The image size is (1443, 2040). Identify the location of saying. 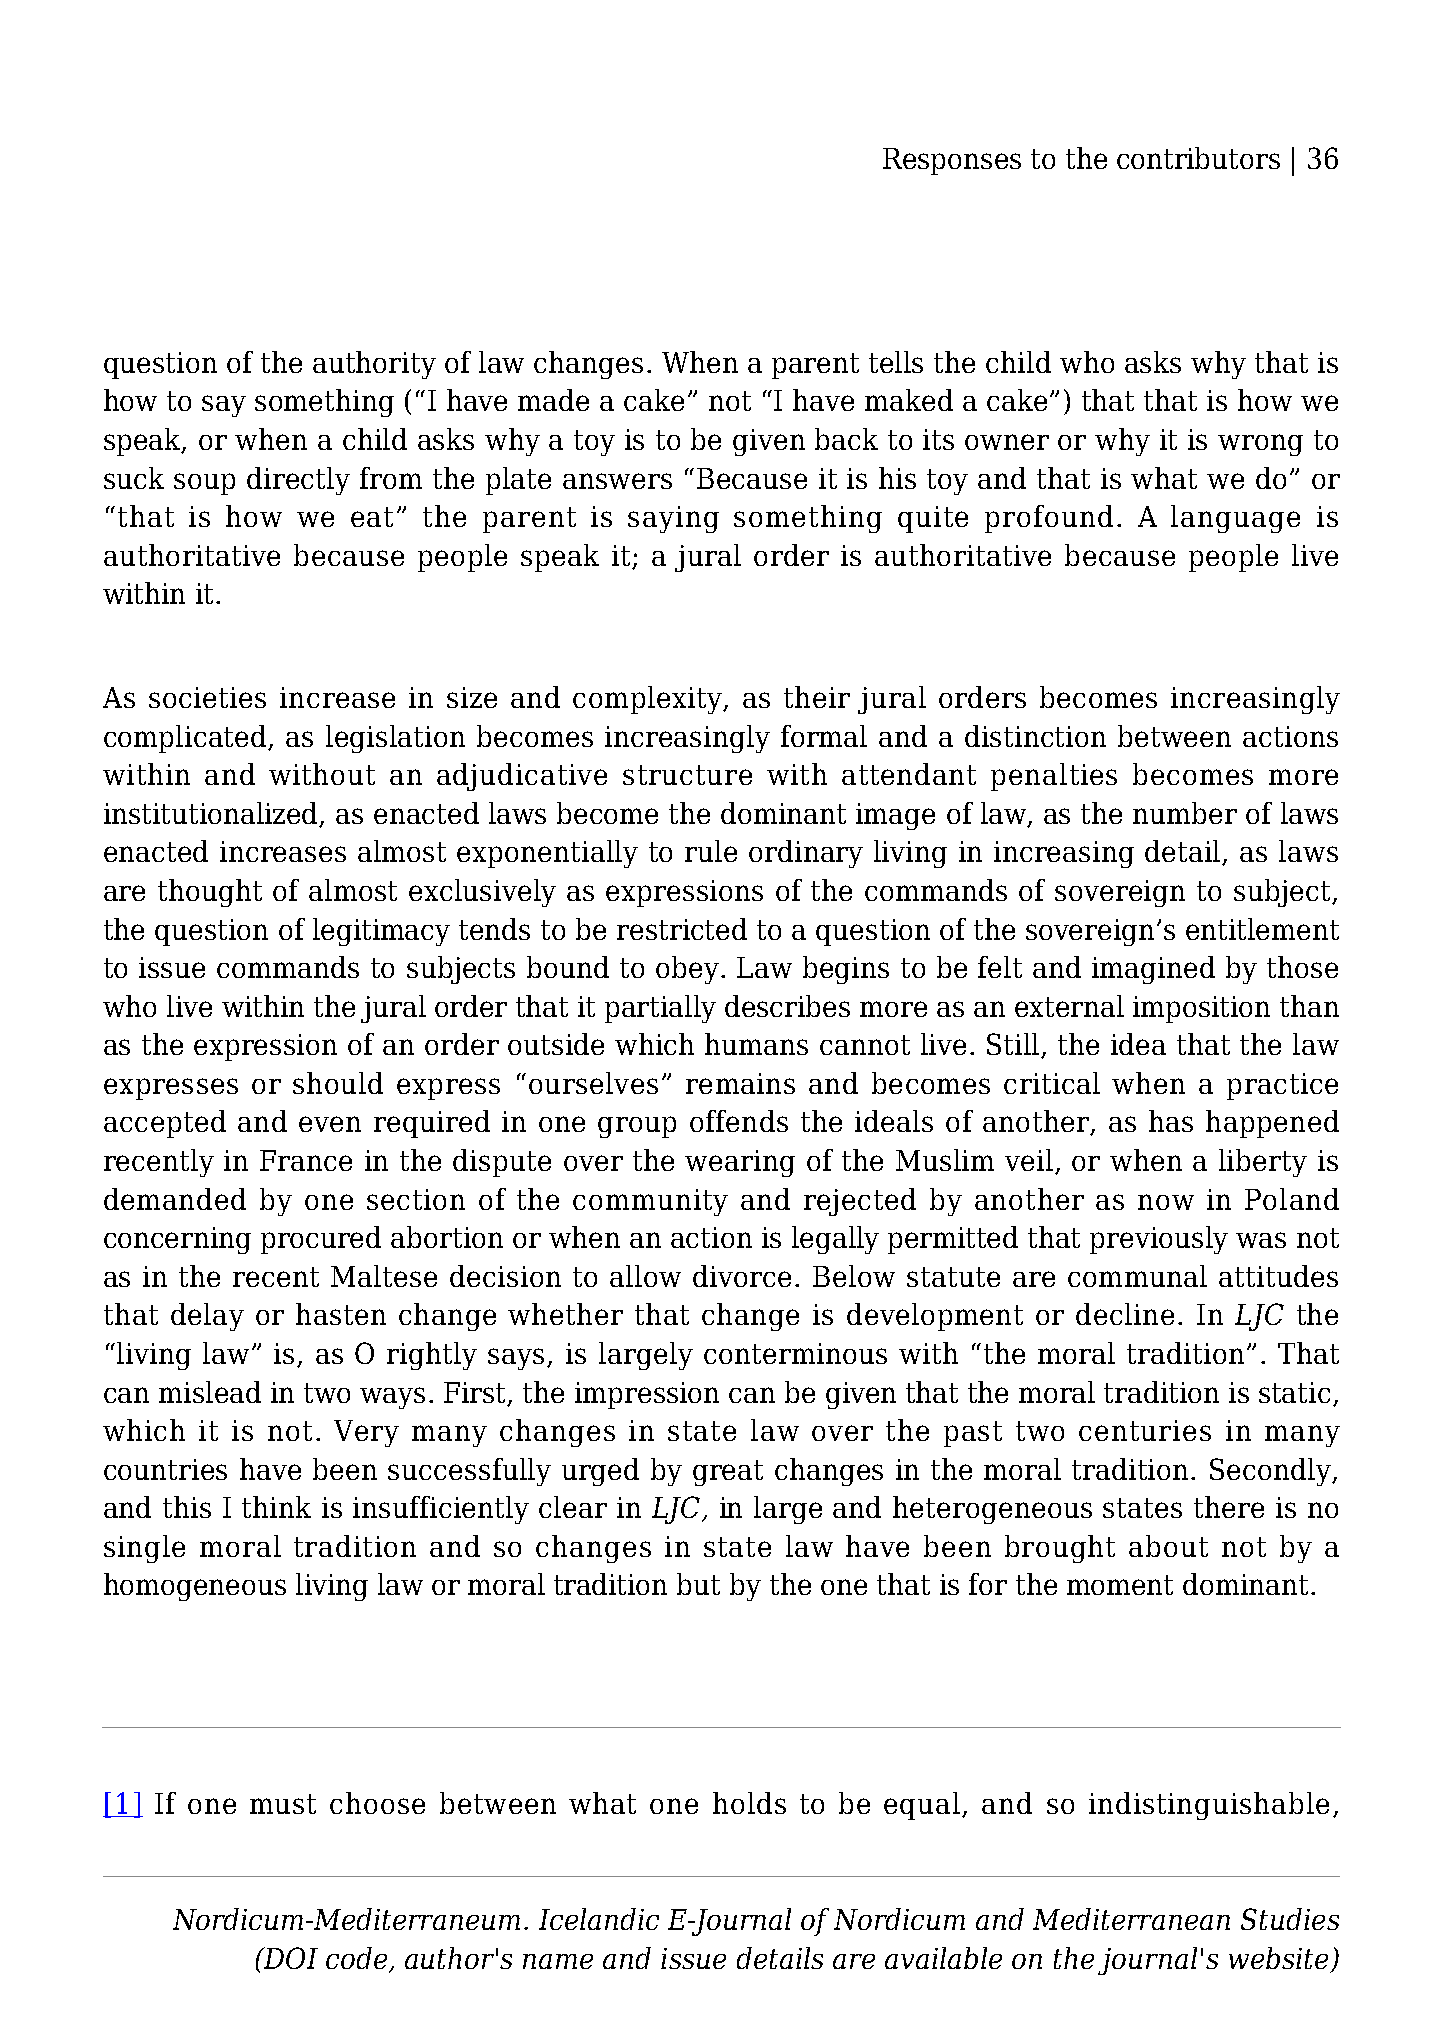
(673, 519).
